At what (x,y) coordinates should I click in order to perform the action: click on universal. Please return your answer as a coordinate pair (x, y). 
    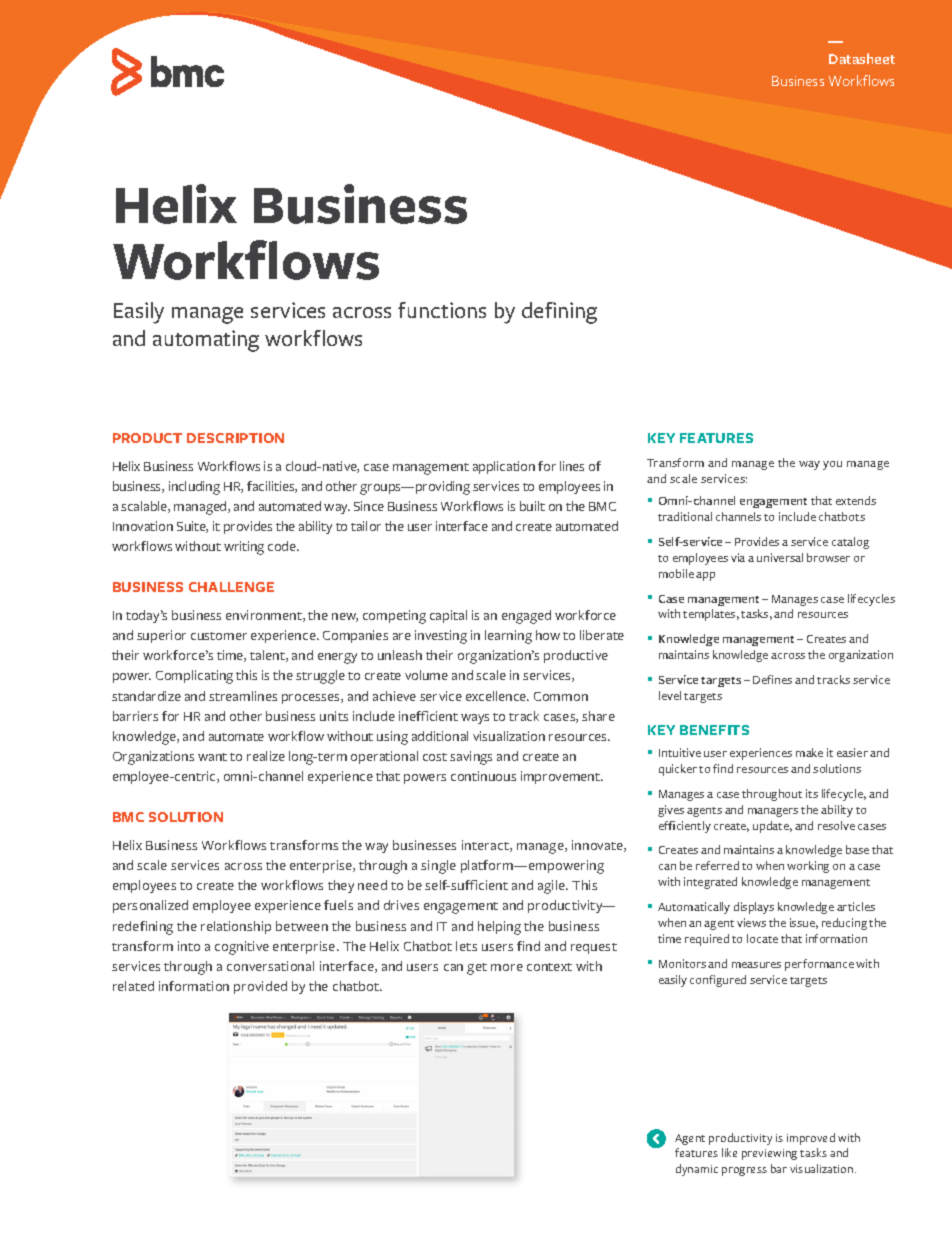
    Looking at the image, I should click on (780, 557).
